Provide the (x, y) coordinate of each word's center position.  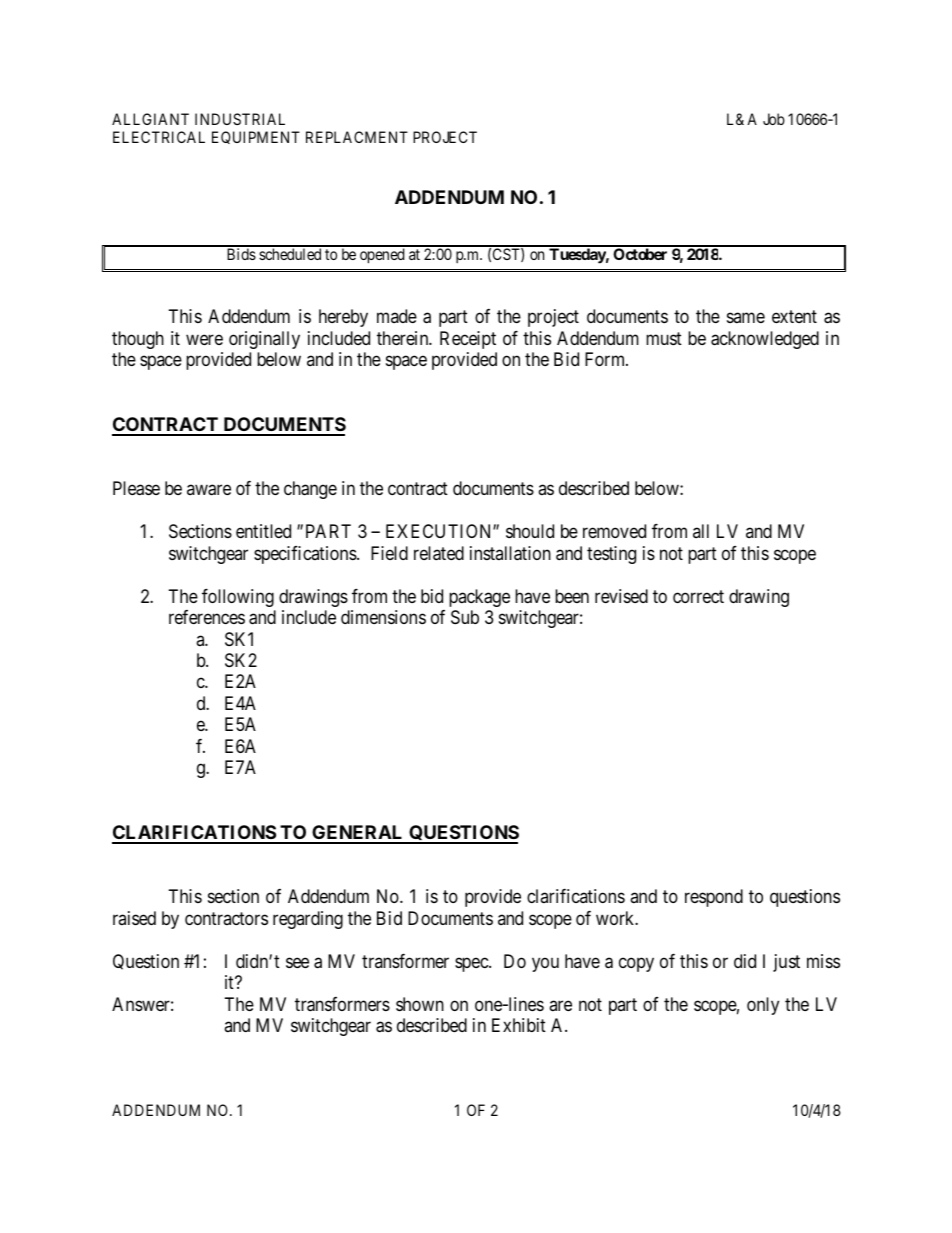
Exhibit (519, 1025)
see (297, 962)
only (763, 1006)
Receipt (468, 340)
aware (209, 490)
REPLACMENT (357, 137)
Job (774, 119)
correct (698, 596)
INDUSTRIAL (240, 119)
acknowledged (765, 340)
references (207, 617)
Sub (465, 617)
